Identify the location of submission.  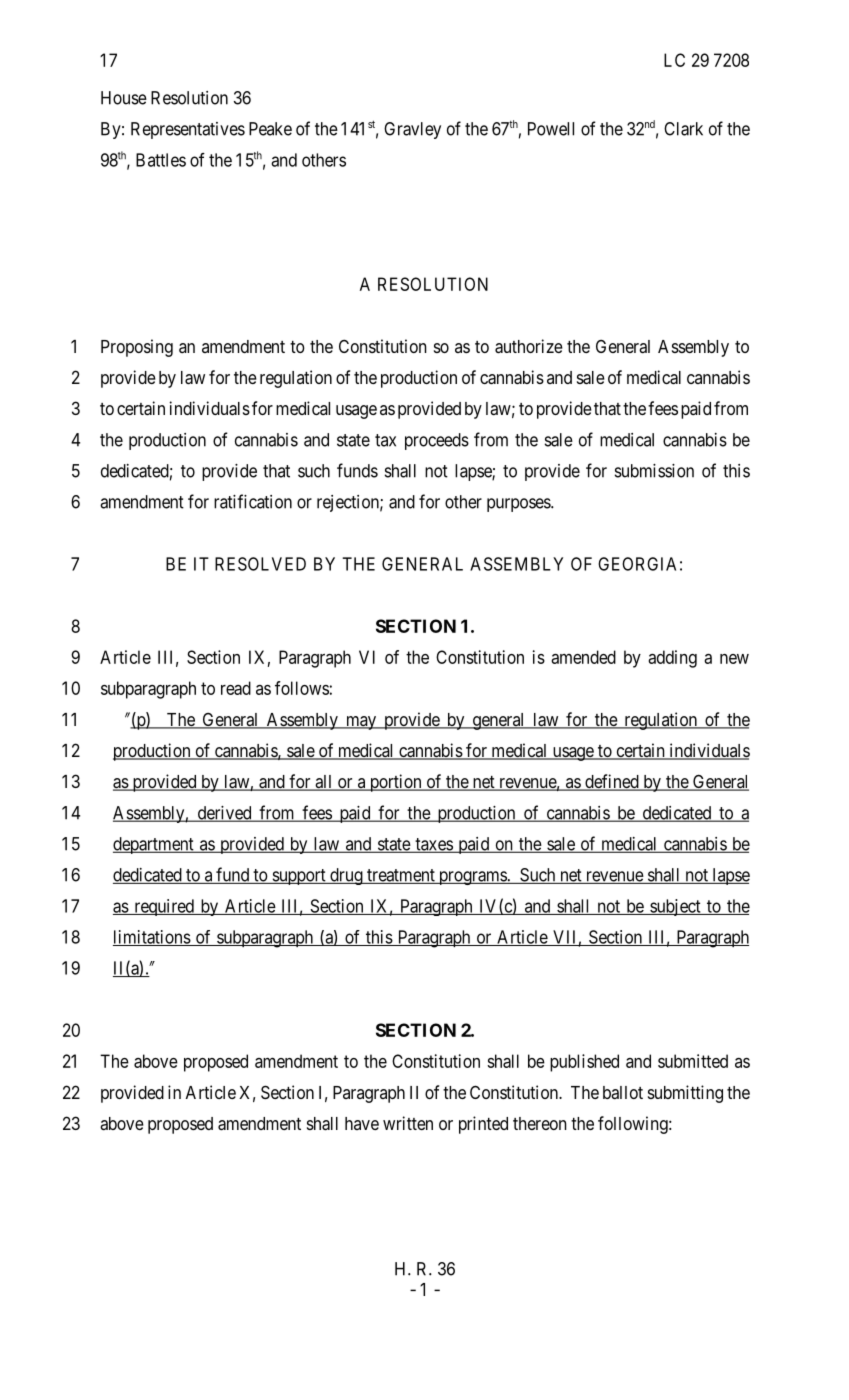
(654, 471).
